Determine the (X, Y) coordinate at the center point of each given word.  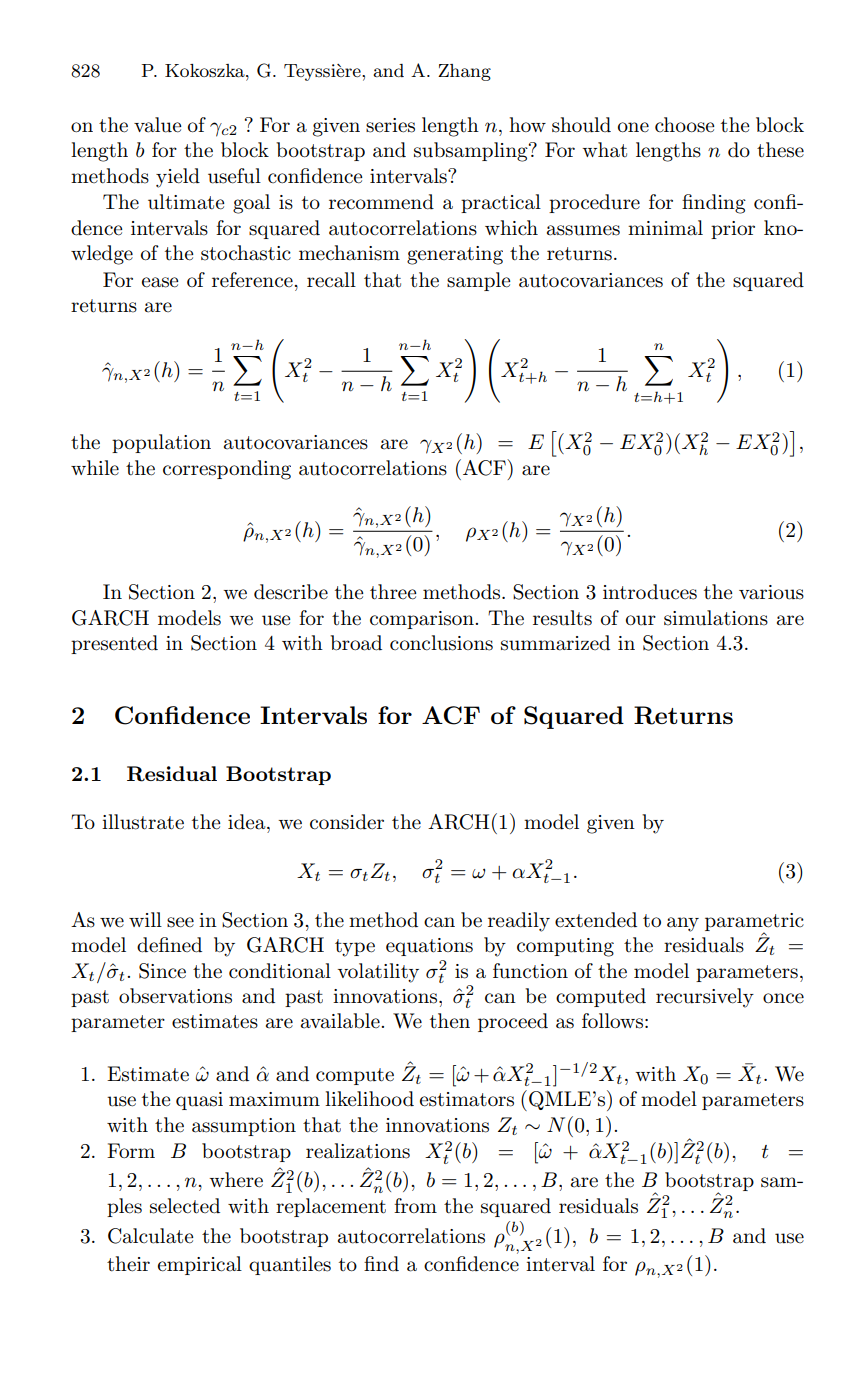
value (157, 125)
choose (684, 125)
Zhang (464, 72)
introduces (650, 592)
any (683, 924)
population (161, 443)
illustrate (143, 822)
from (415, 1205)
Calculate (150, 1236)
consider (347, 822)
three (393, 592)
